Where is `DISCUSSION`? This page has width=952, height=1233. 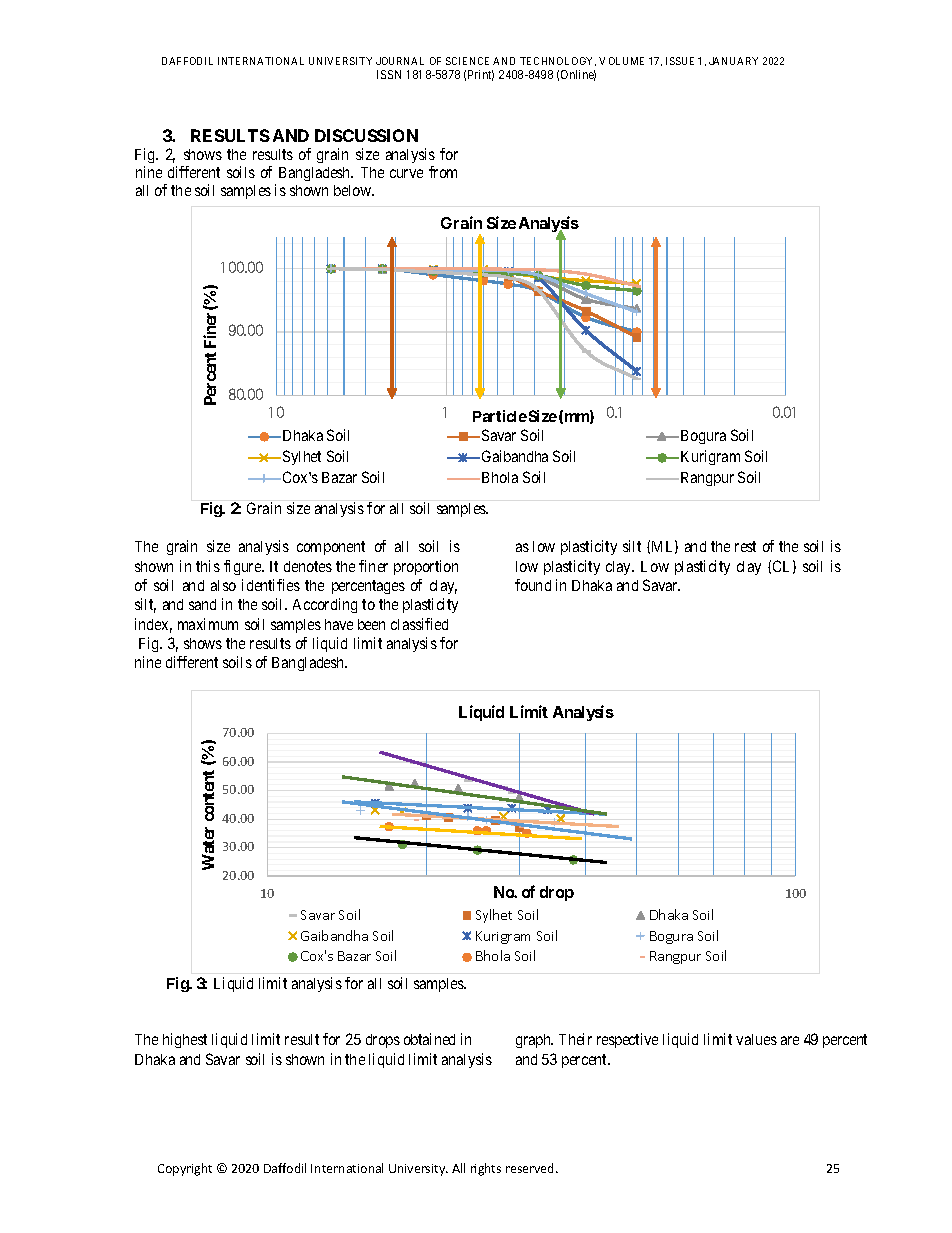
DISCUSSION is located at coordinates (366, 135).
